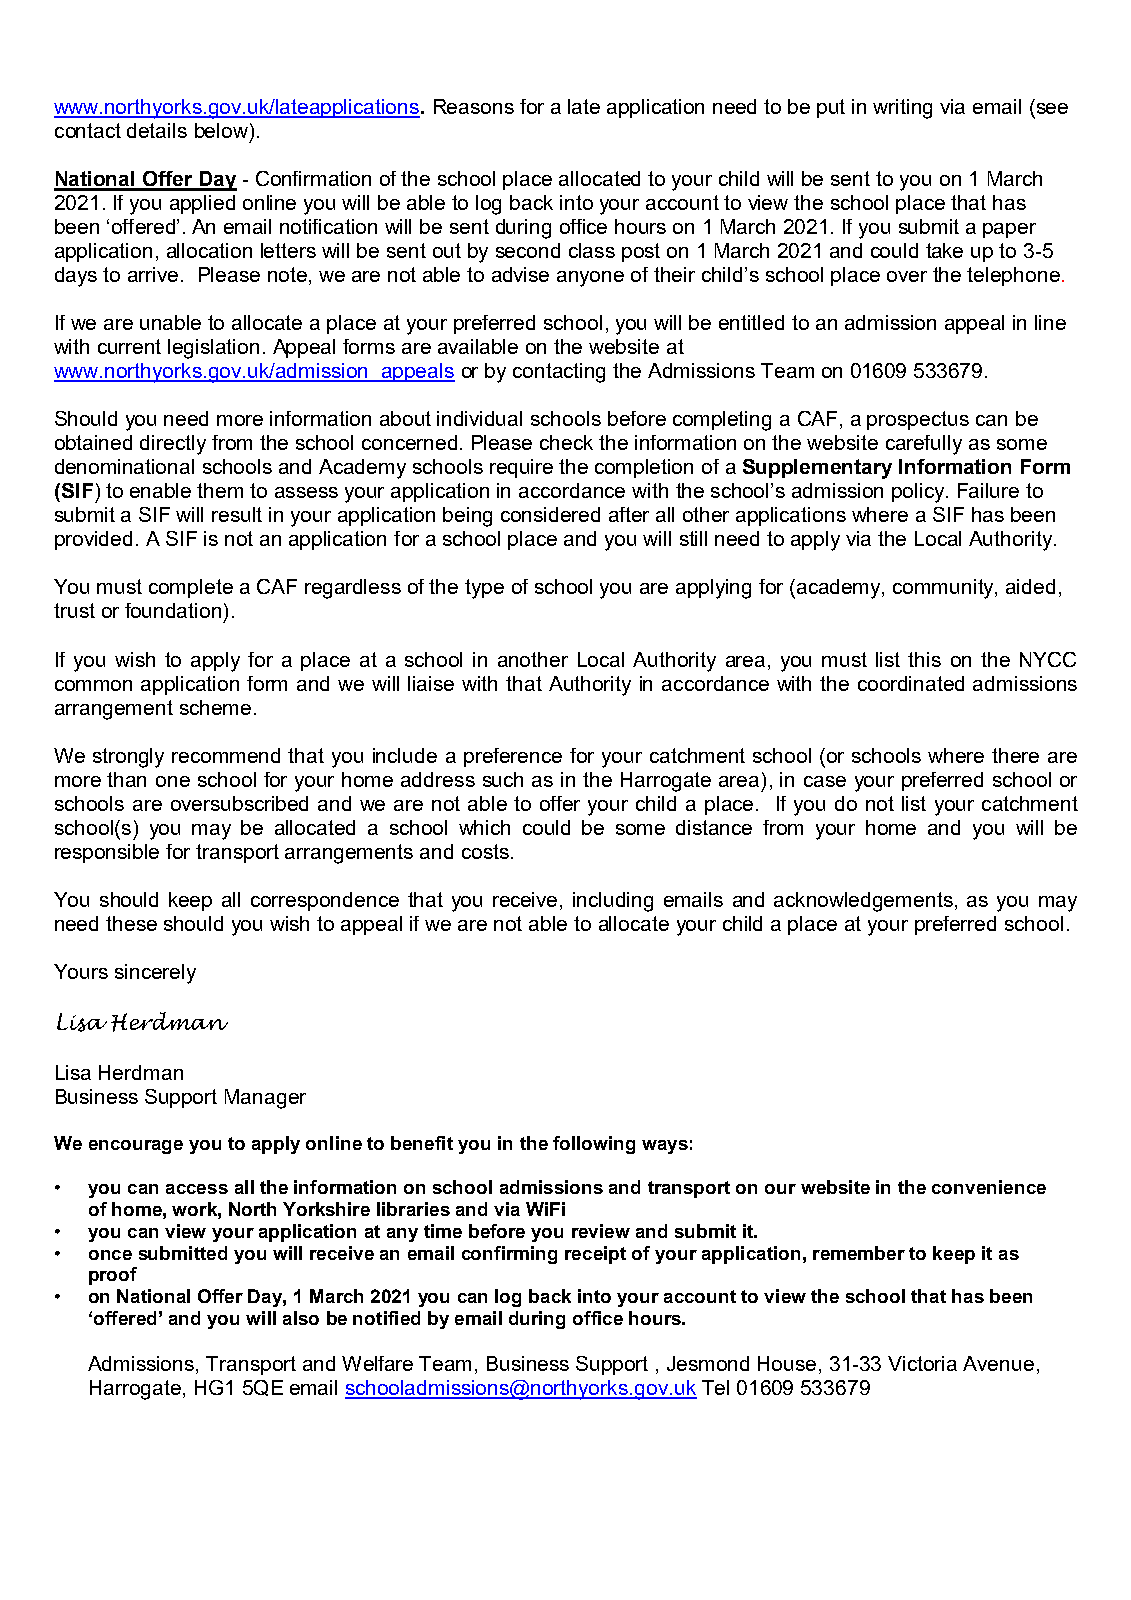 Image resolution: width=1131 pixels, height=1600 pixels. I want to click on writing, so click(902, 109).
